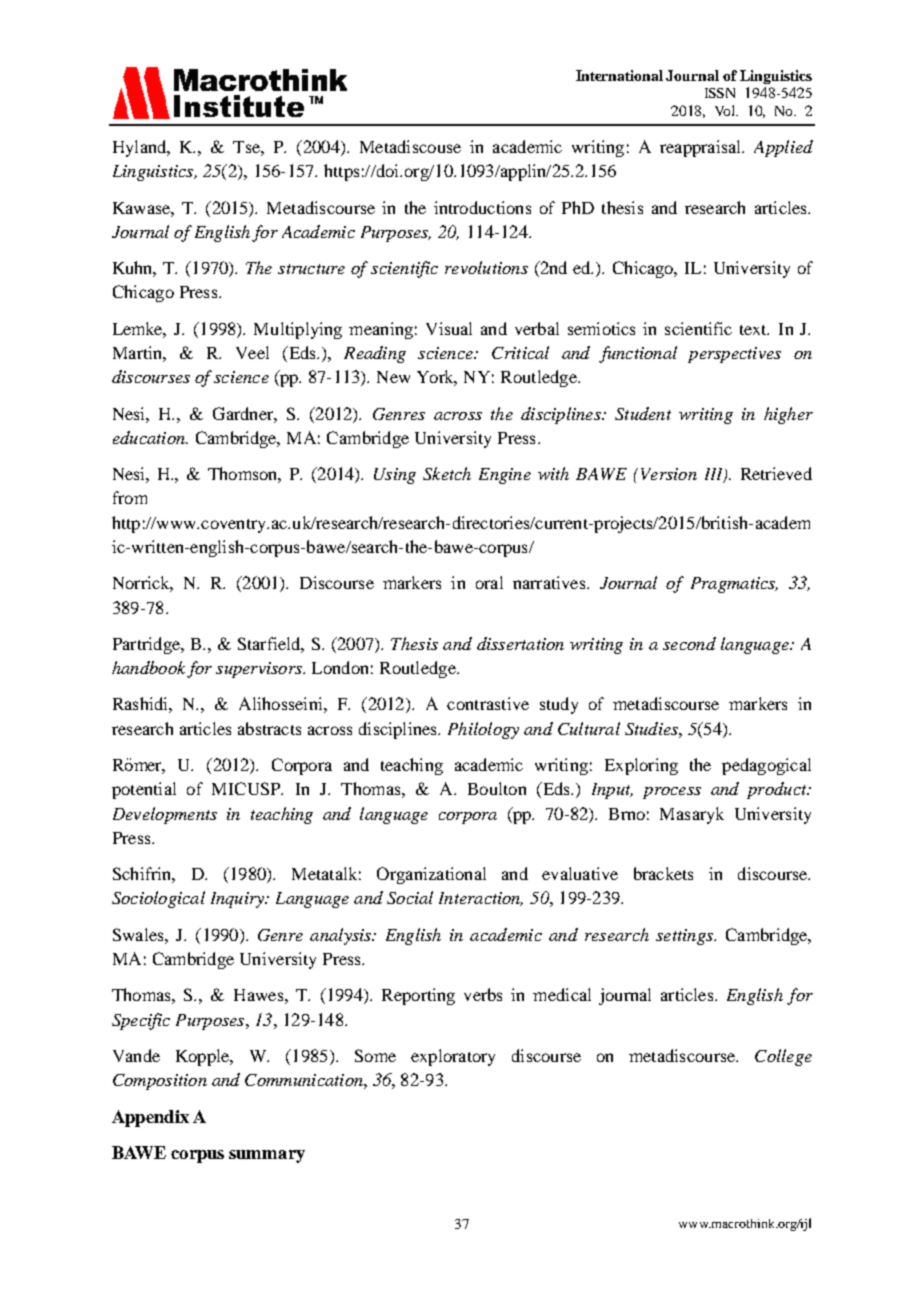  I want to click on Hyland, so click(141, 148).
